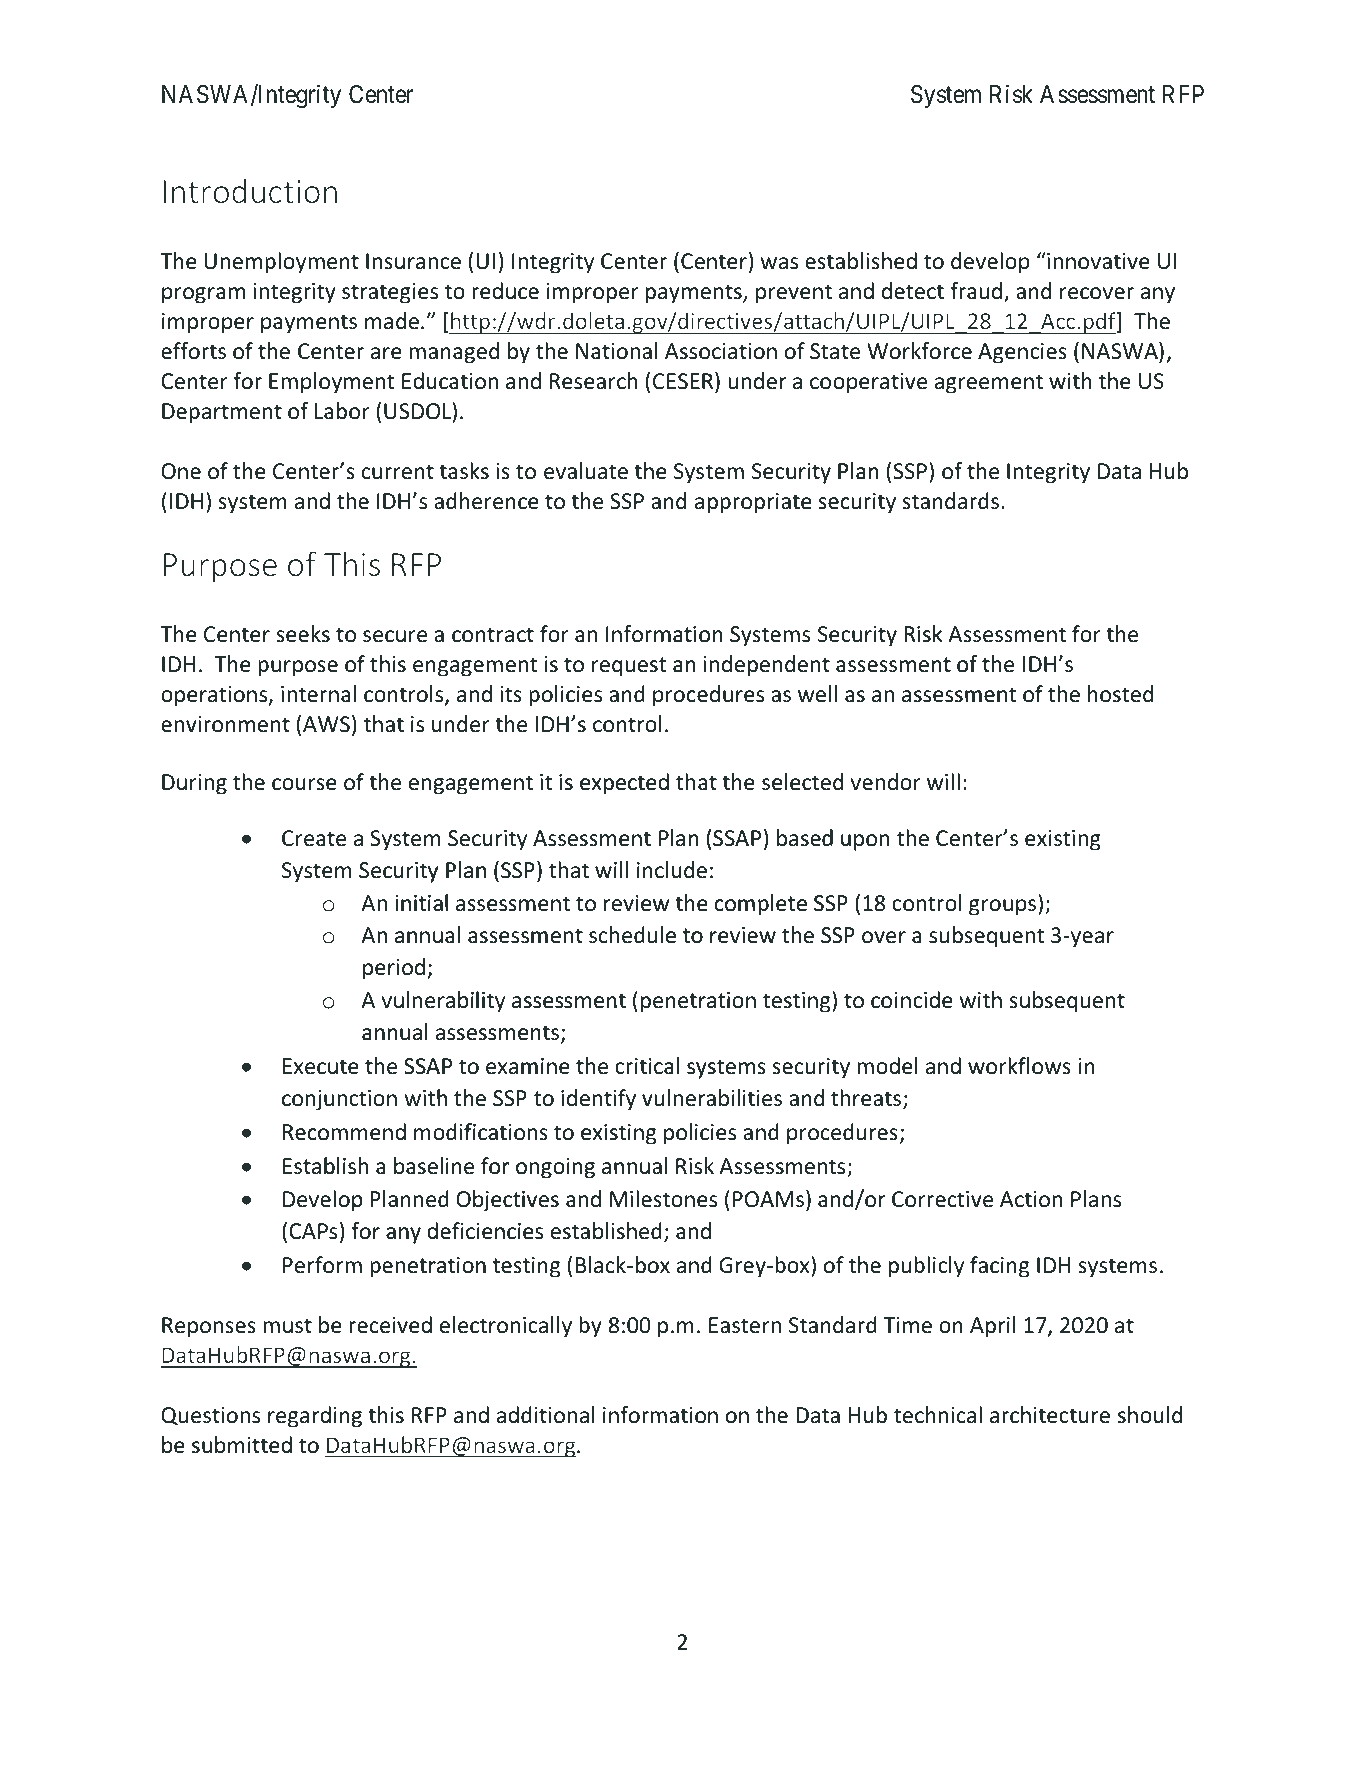 This screenshot has width=1365, height=1767. What do you see at coordinates (1019, 1066) in the screenshot?
I see `workflows` at bounding box center [1019, 1066].
